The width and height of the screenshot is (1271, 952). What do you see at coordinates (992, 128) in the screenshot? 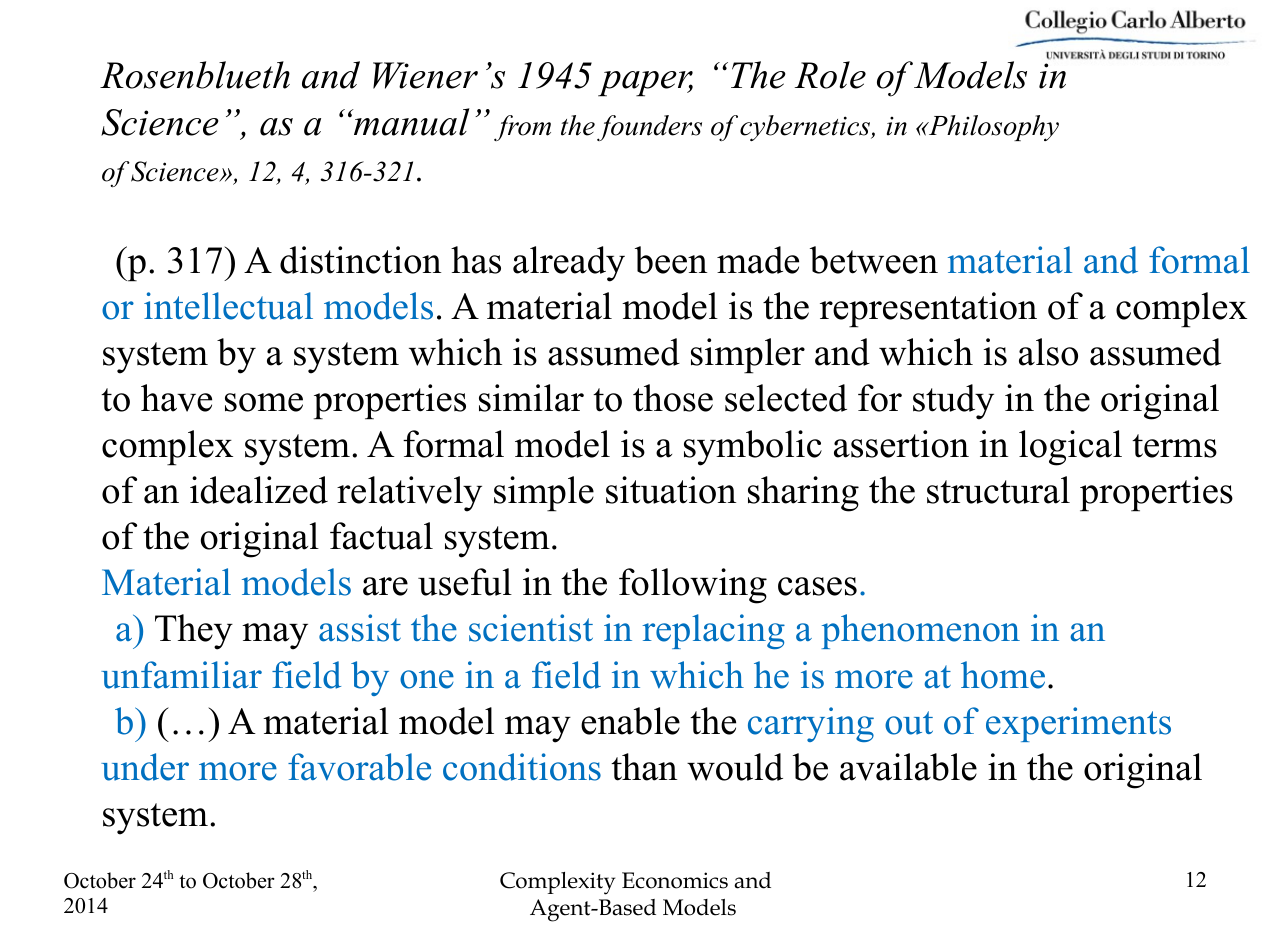
I see `Philosophy` at bounding box center [992, 128].
